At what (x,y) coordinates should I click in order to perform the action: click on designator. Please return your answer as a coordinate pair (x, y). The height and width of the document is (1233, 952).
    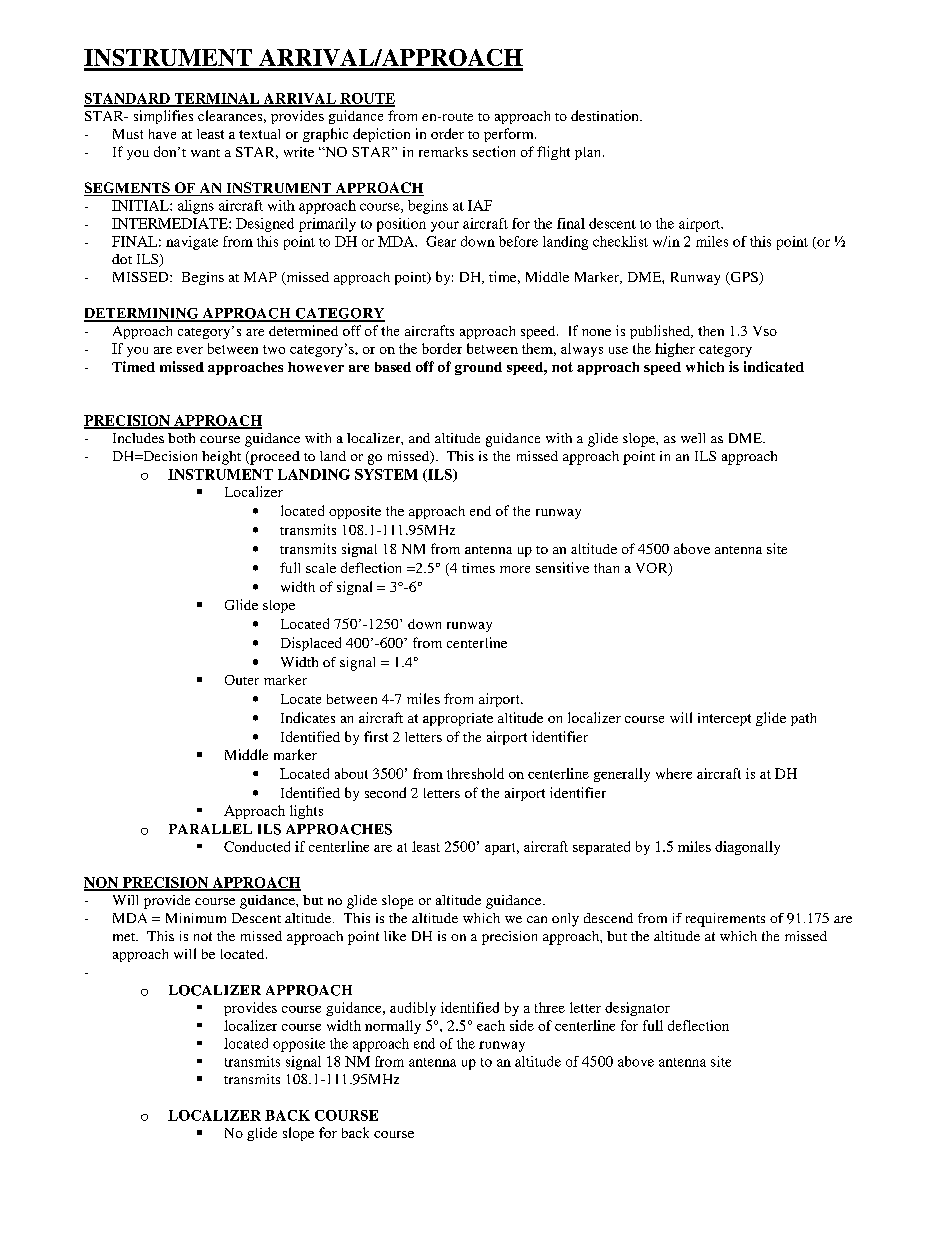
    Looking at the image, I should click on (637, 1009).
